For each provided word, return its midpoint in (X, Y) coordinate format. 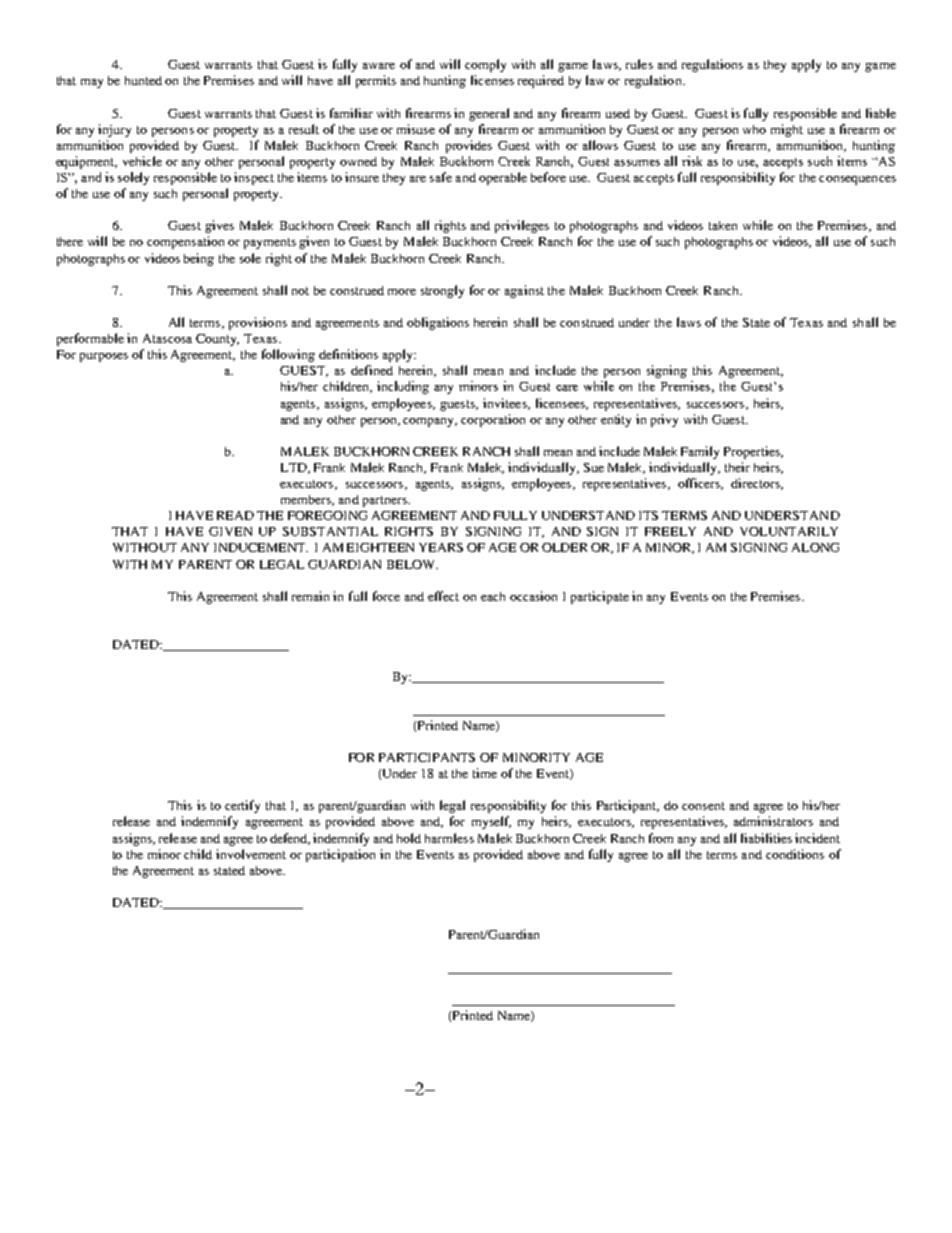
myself (491, 822)
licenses (492, 80)
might (787, 130)
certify (242, 806)
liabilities (766, 838)
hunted (143, 80)
